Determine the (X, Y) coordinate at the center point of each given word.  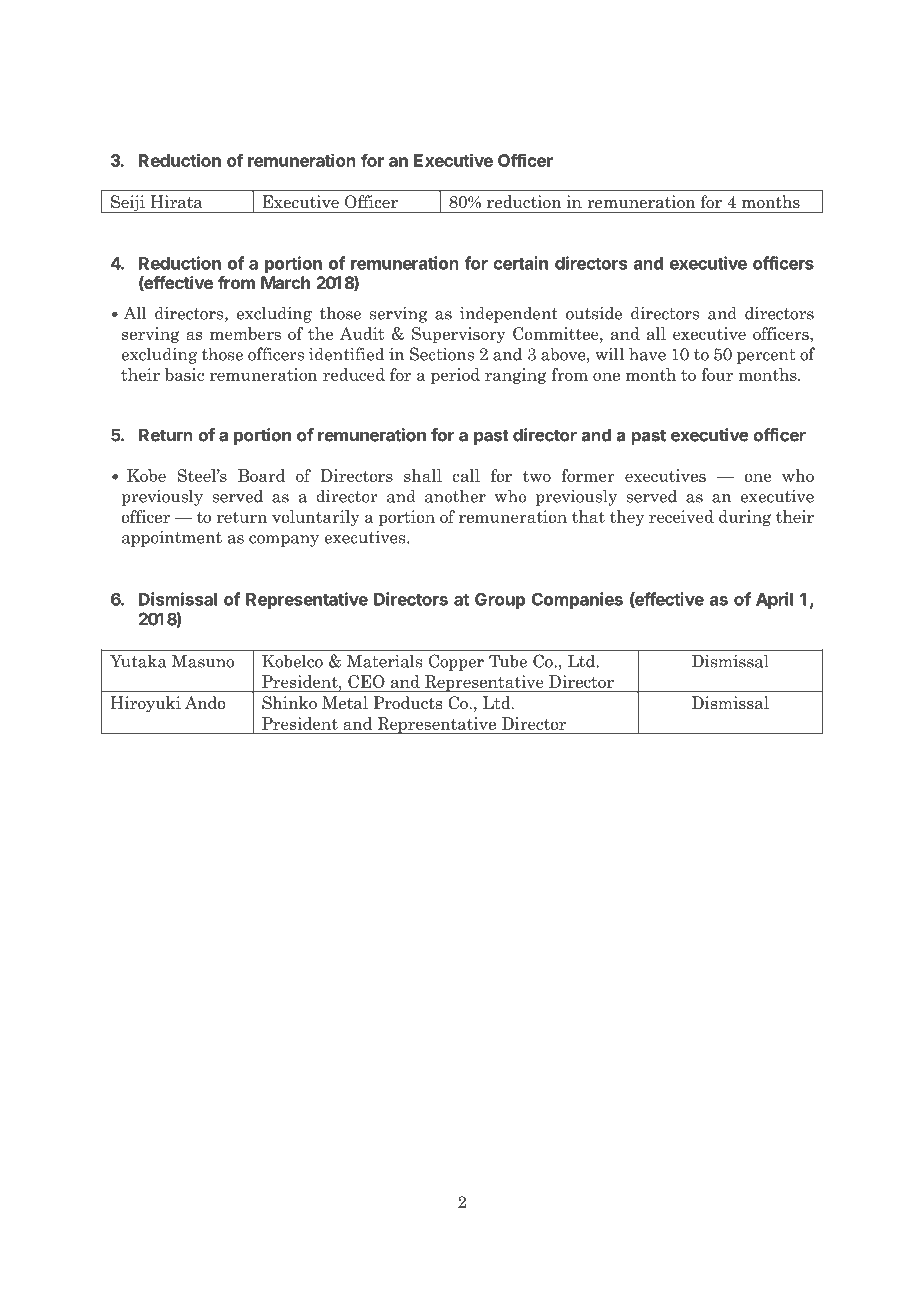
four (717, 374)
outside (594, 313)
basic (184, 374)
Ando (205, 703)
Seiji (128, 204)
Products (407, 703)
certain (520, 263)
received (681, 516)
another (455, 496)
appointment (172, 538)
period (455, 376)
